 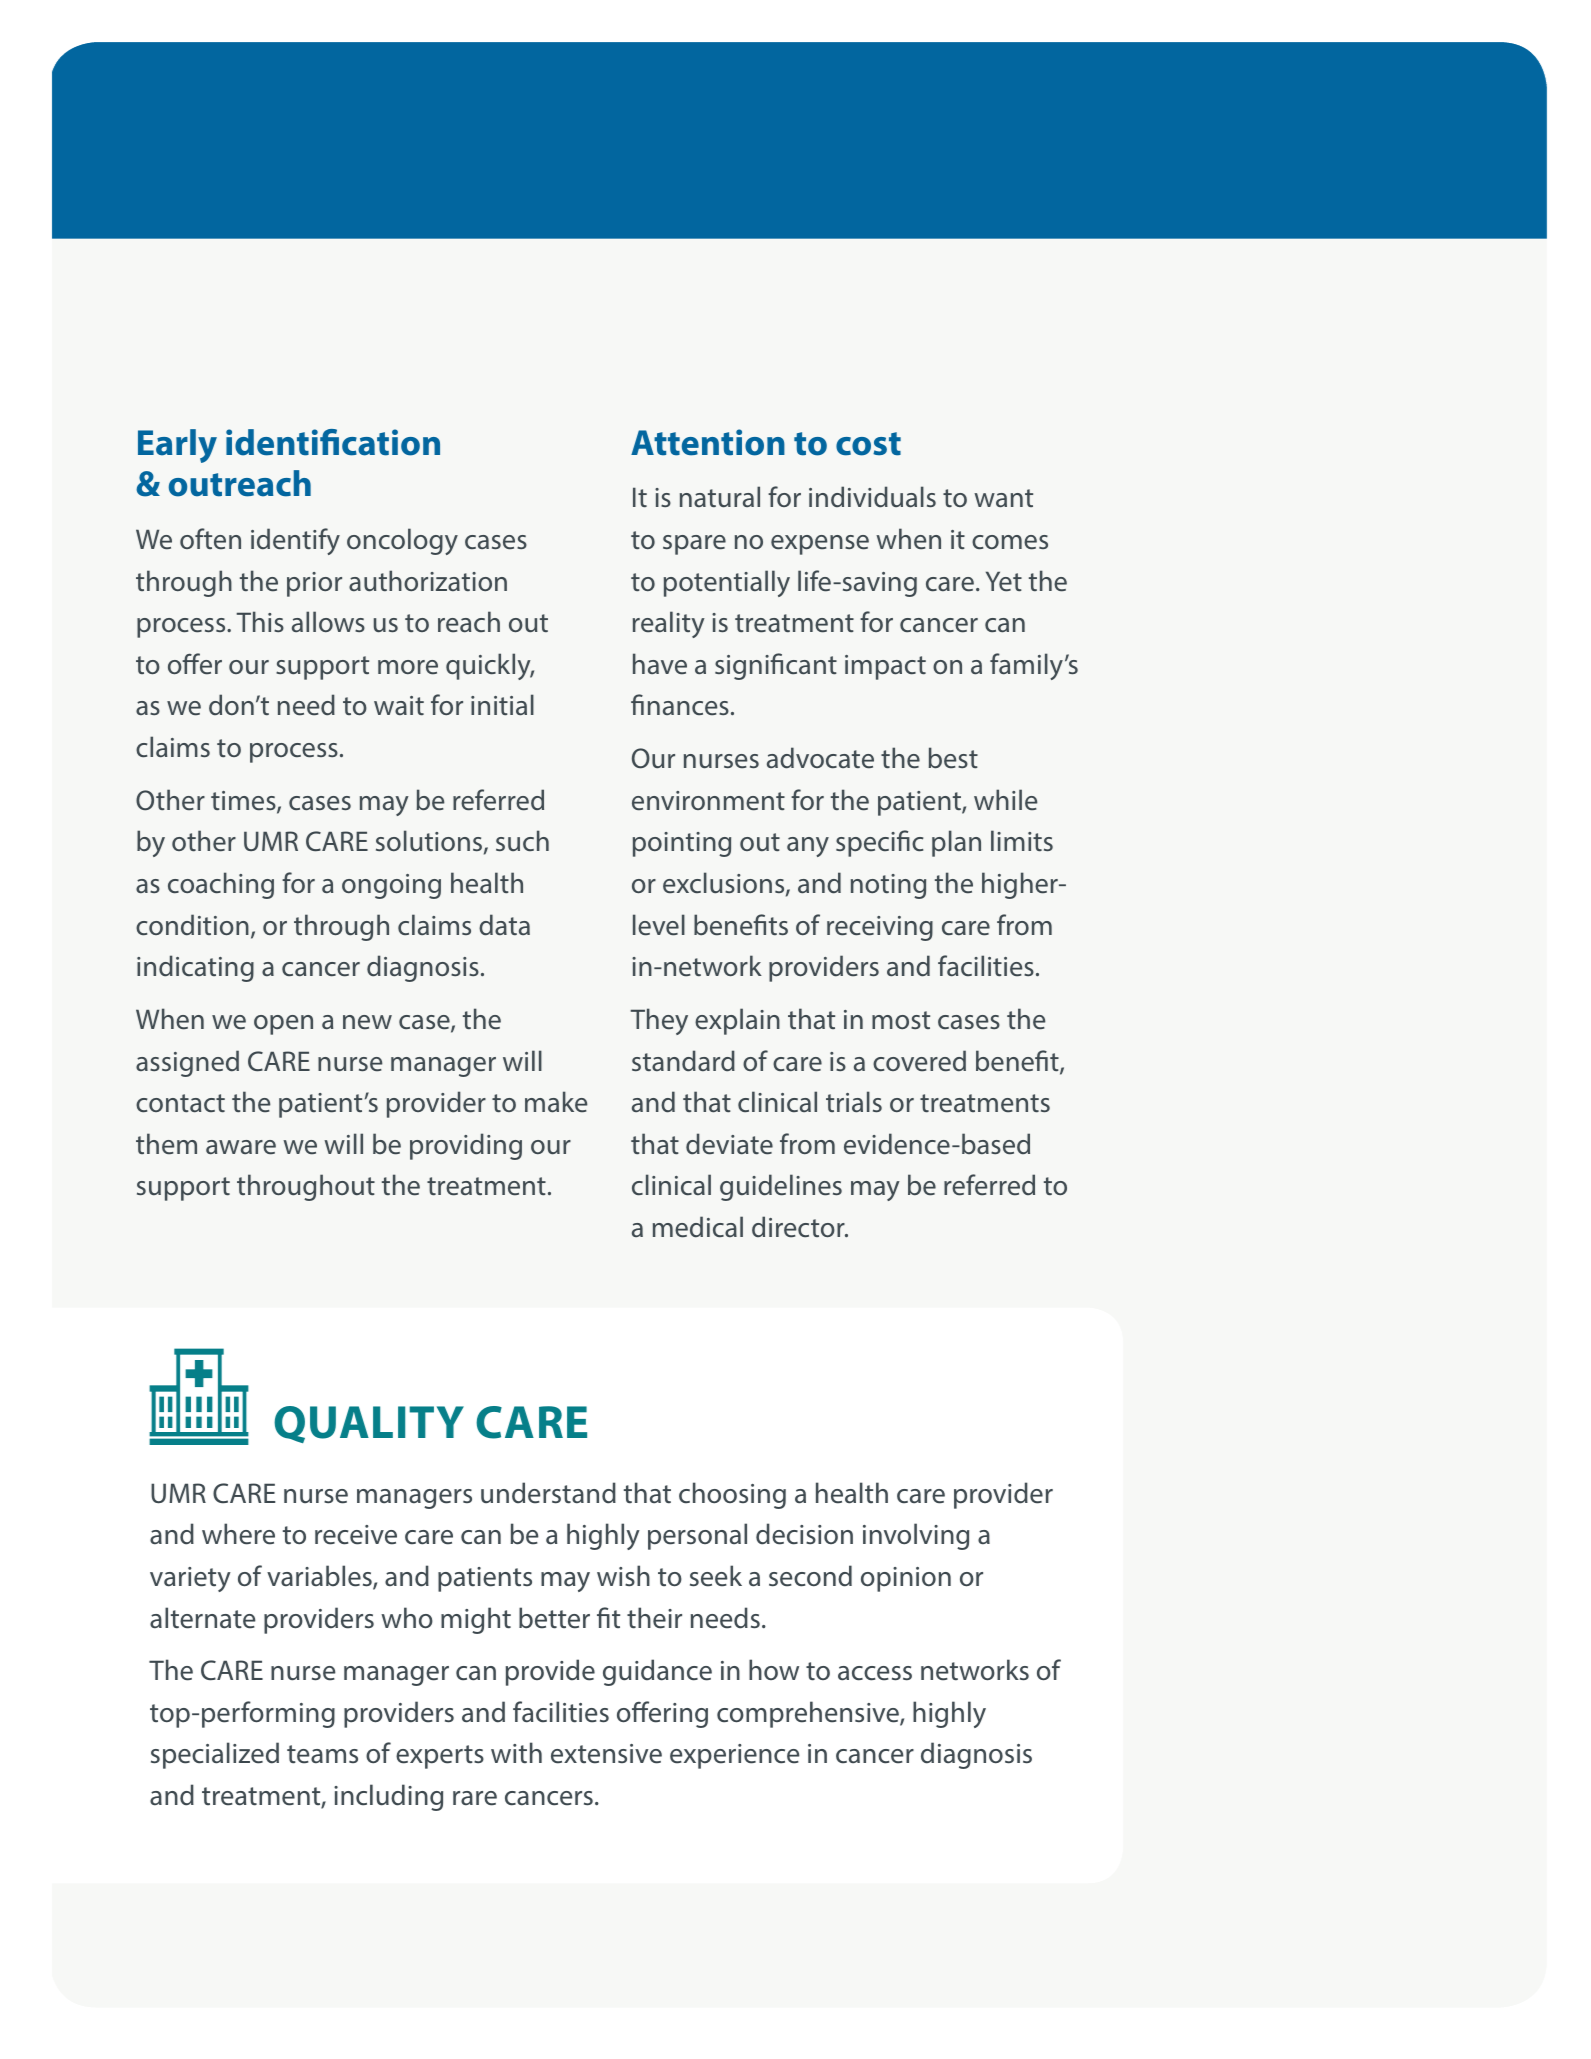 What do you see at coordinates (241, 1147) in the image?
I see `aware` at bounding box center [241, 1147].
